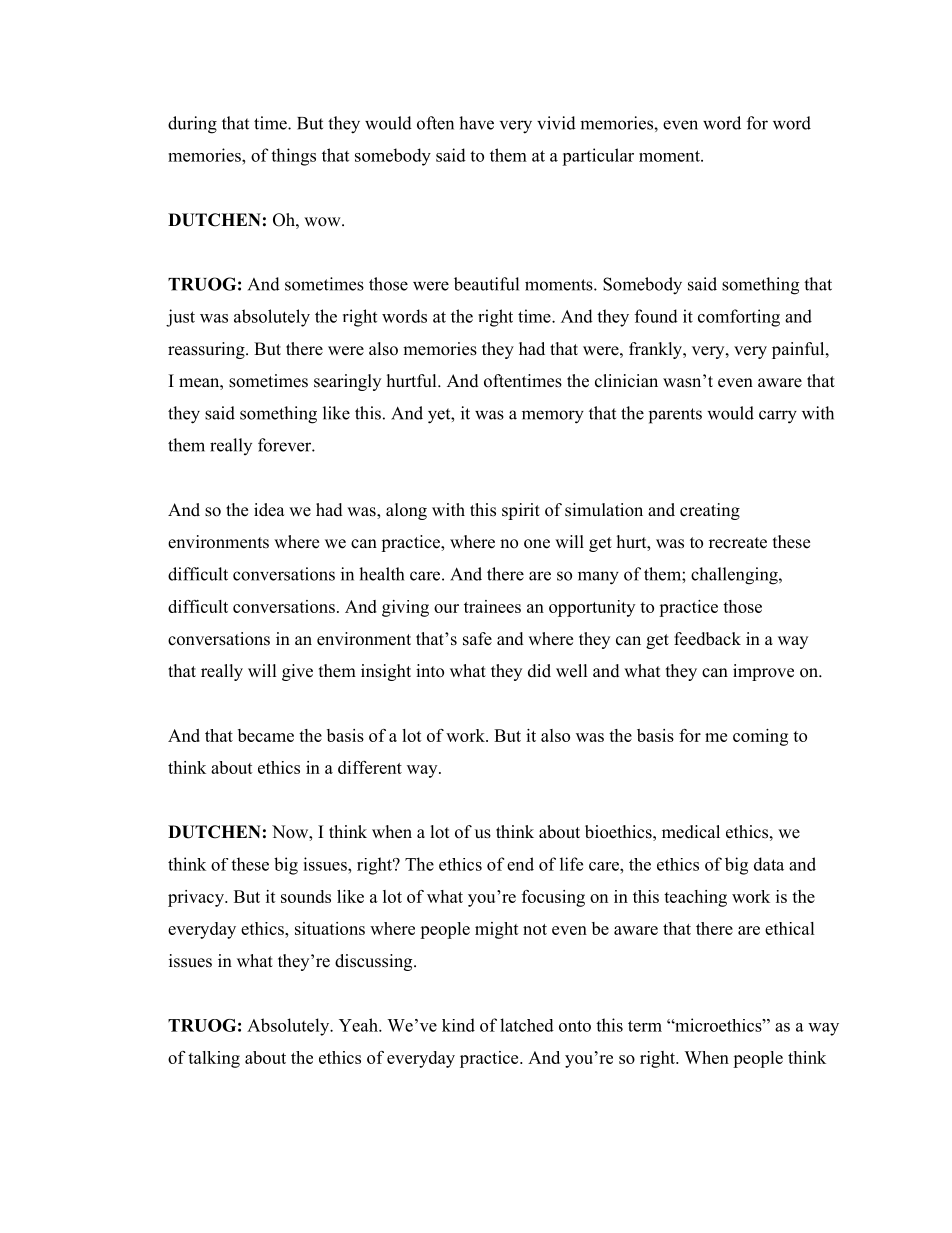  What do you see at coordinates (675, 416) in the document?
I see `parents` at bounding box center [675, 416].
